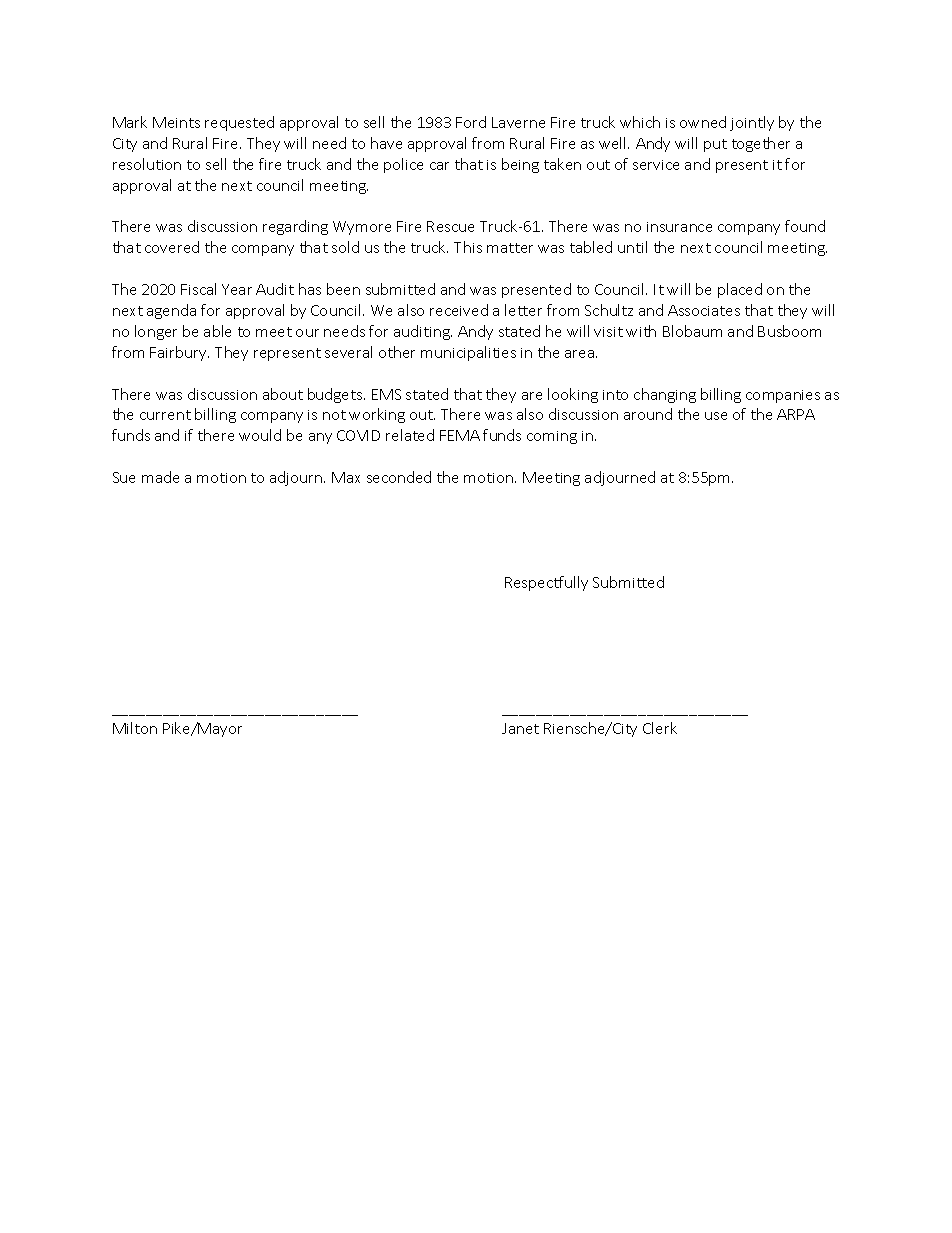  I want to click on put, so click(715, 145).
